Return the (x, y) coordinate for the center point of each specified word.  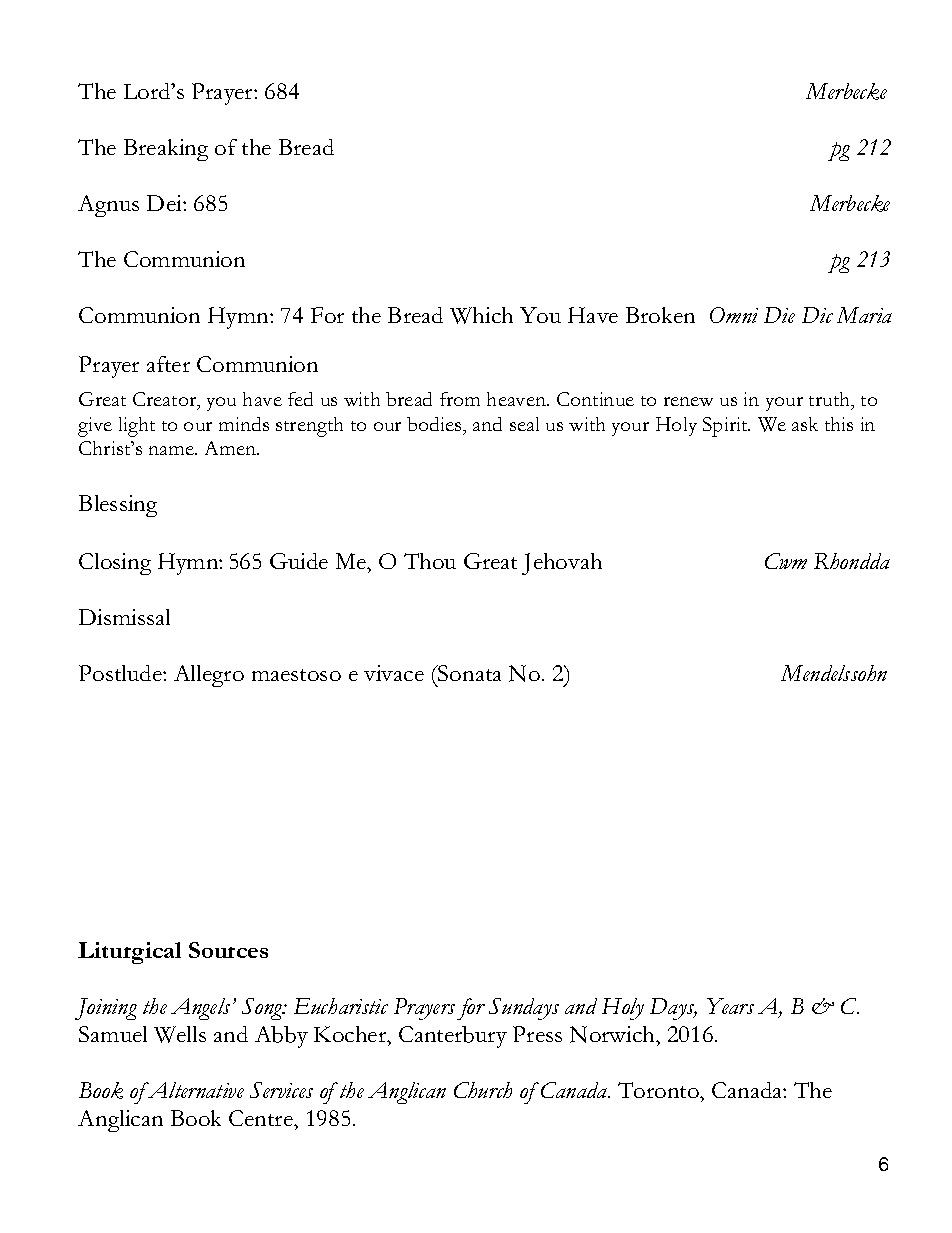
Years (730, 1006)
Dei (165, 203)
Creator (166, 400)
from (460, 399)
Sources (228, 950)
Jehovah (562, 564)
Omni (734, 315)
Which (481, 315)
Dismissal (124, 617)
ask (805, 424)
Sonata (468, 673)
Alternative (195, 1090)
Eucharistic (341, 1006)
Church (483, 1090)
